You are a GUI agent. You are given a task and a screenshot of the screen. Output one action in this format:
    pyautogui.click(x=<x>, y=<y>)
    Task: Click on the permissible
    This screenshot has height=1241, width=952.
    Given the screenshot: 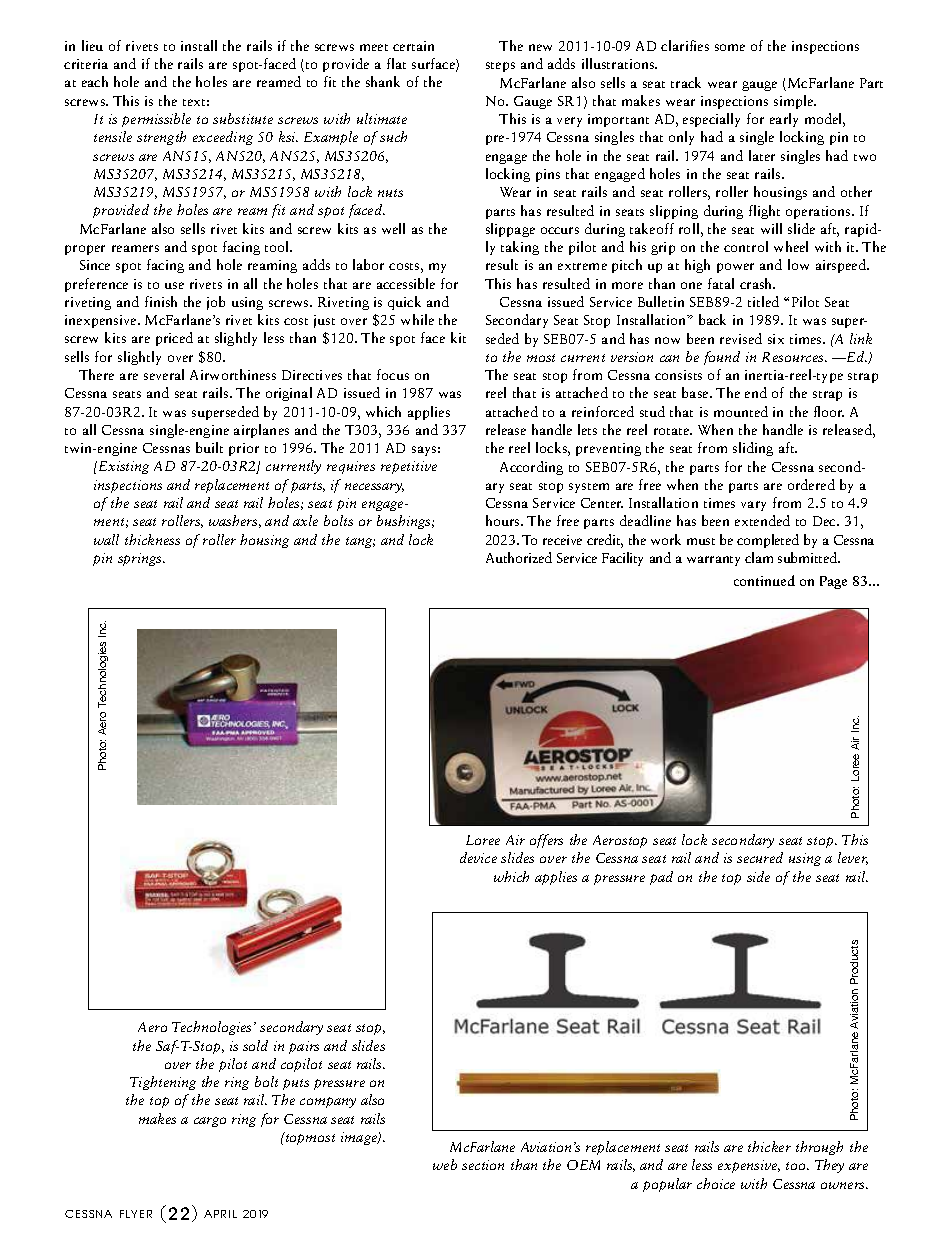 What is the action you would take?
    pyautogui.click(x=156, y=120)
